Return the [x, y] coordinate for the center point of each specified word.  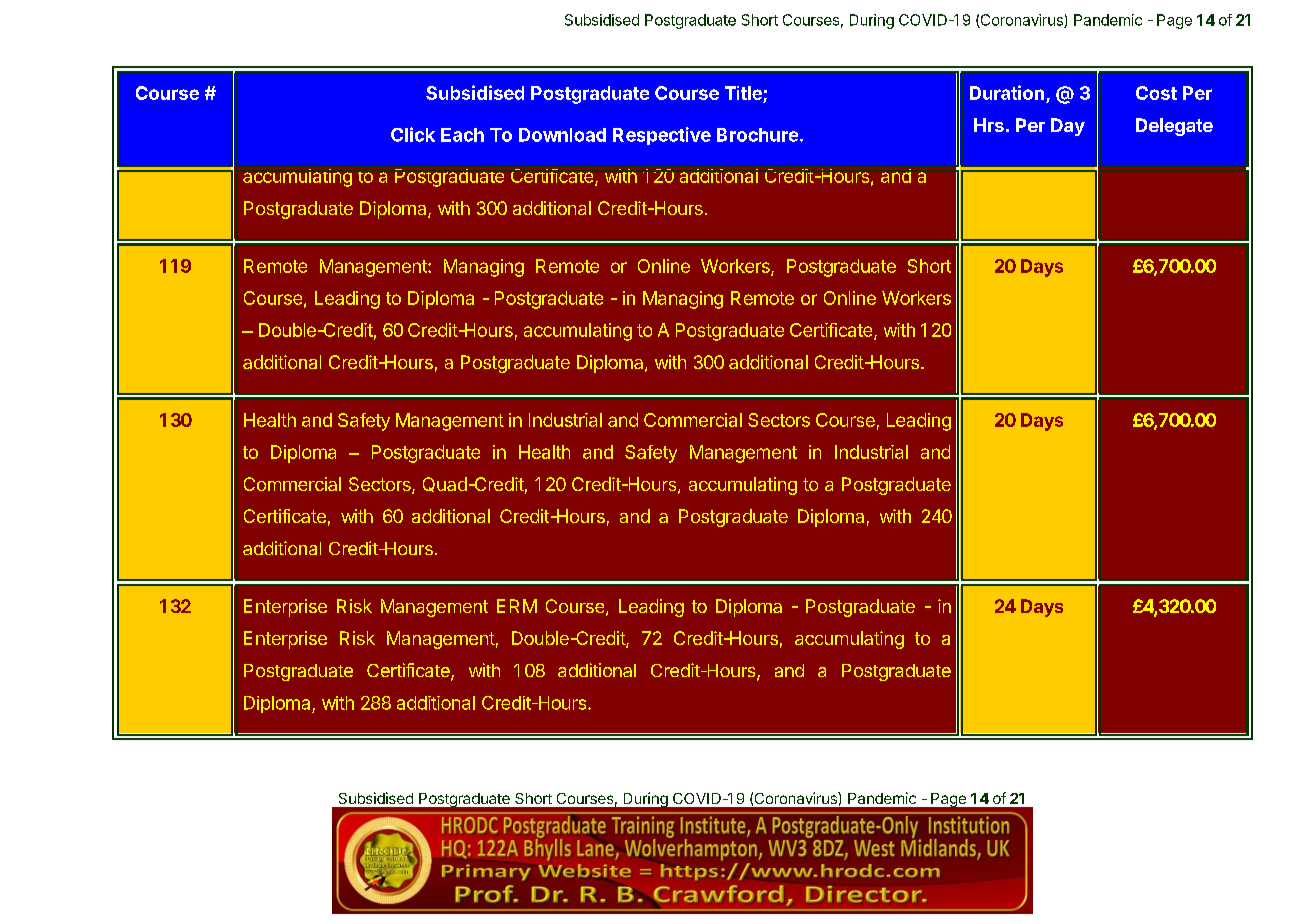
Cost [1156, 93]
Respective [662, 136]
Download [562, 135]
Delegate [1174, 127]
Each [462, 135]
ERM [517, 606]
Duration [1007, 92]
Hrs [989, 125]
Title [744, 94]
